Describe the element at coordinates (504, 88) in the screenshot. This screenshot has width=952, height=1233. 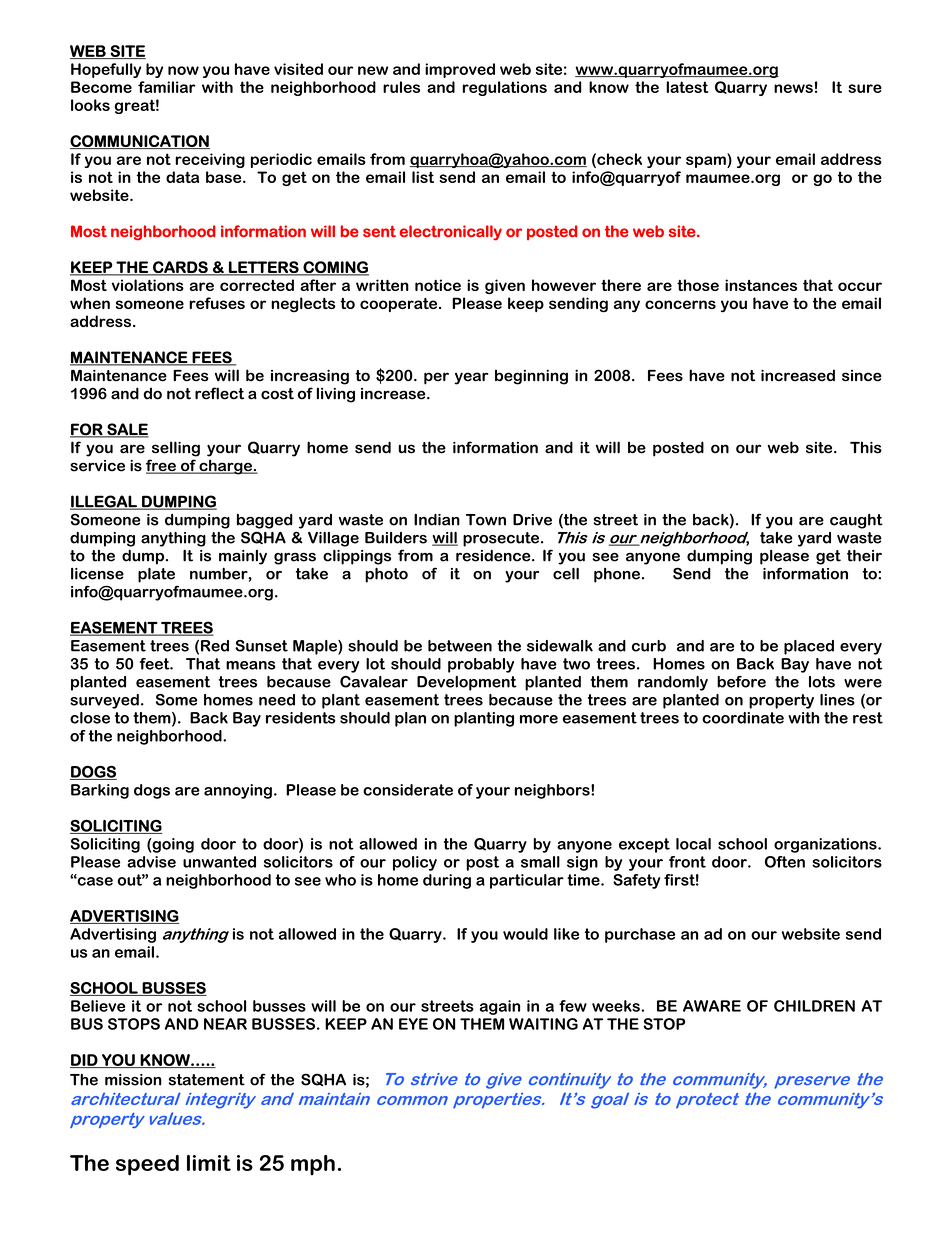
I see `regulations` at that location.
